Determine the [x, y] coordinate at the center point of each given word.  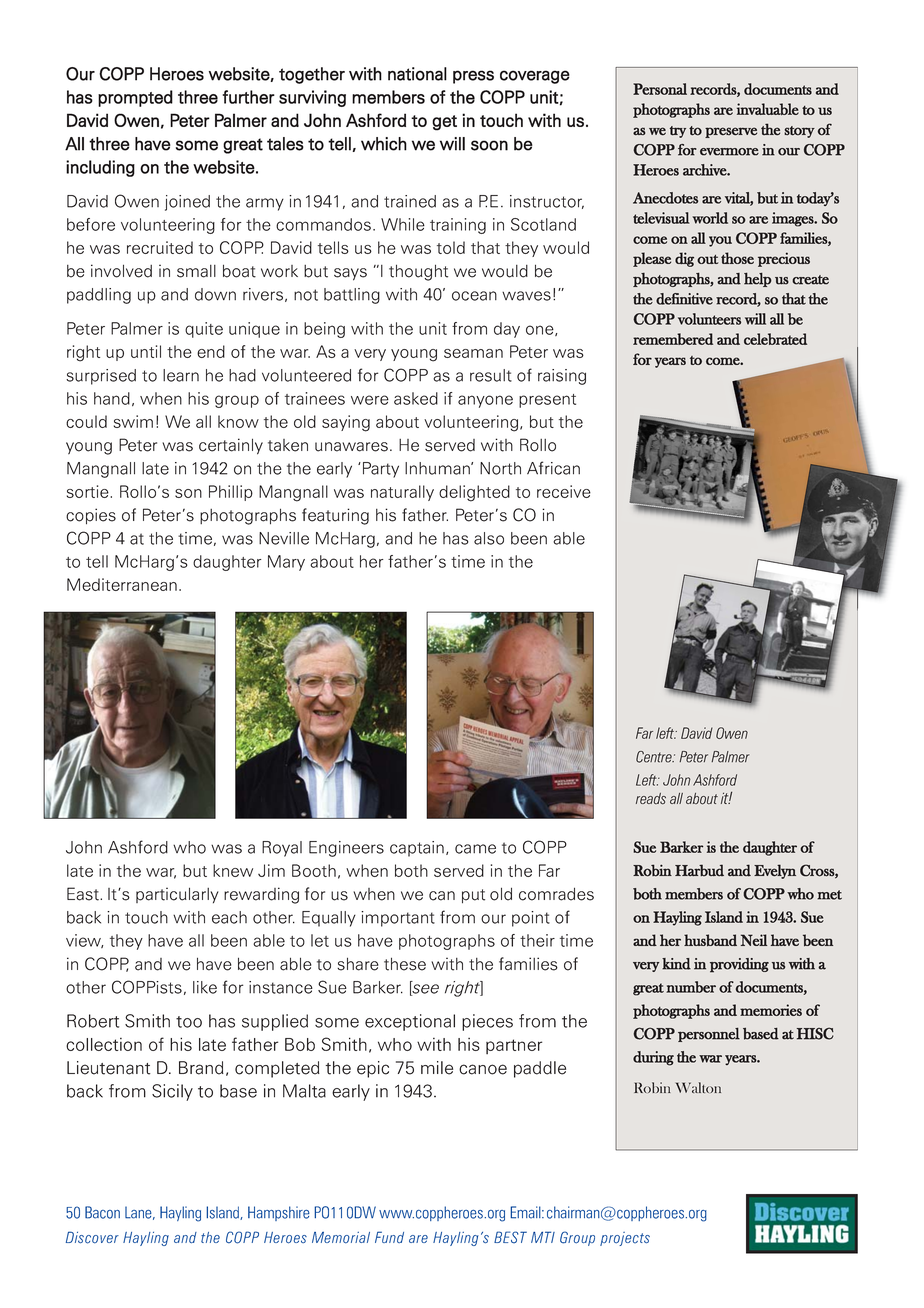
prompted [135, 98]
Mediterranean [122, 584]
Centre [655, 757]
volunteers [709, 319]
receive [564, 491]
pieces [487, 1022]
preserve [731, 132]
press [473, 77]
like [205, 987]
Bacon [102, 1212]
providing [739, 965]
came [475, 849]
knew [233, 870]
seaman [473, 353]
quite [204, 330]
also [489, 538]
